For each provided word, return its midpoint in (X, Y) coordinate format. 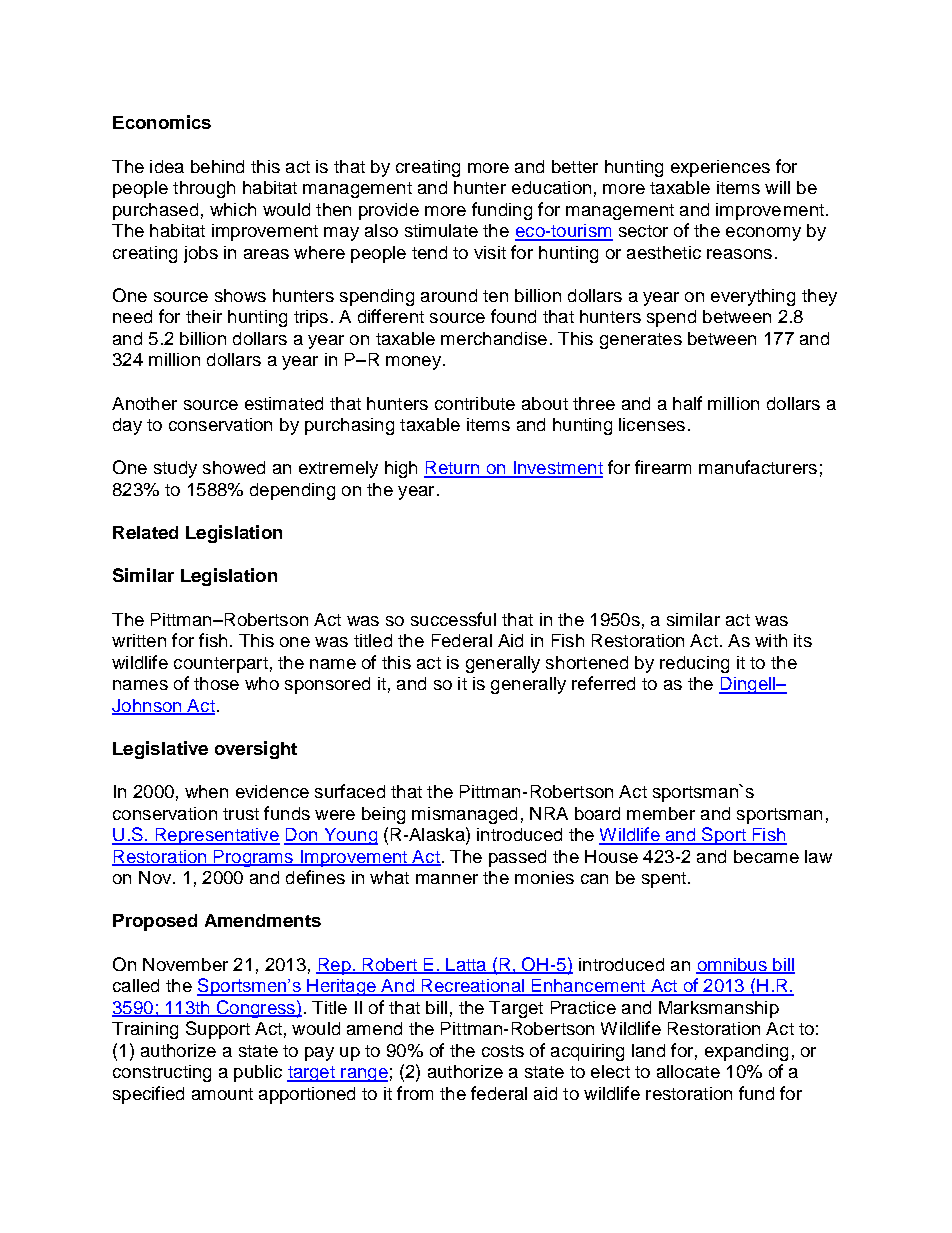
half (687, 403)
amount (222, 1094)
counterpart (221, 665)
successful (453, 619)
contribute (475, 403)
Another (144, 403)
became (766, 856)
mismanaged (464, 815)
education (551, 187)
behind (217, 166)
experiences (720, 168)
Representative (216, 836)
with (771, 640)
